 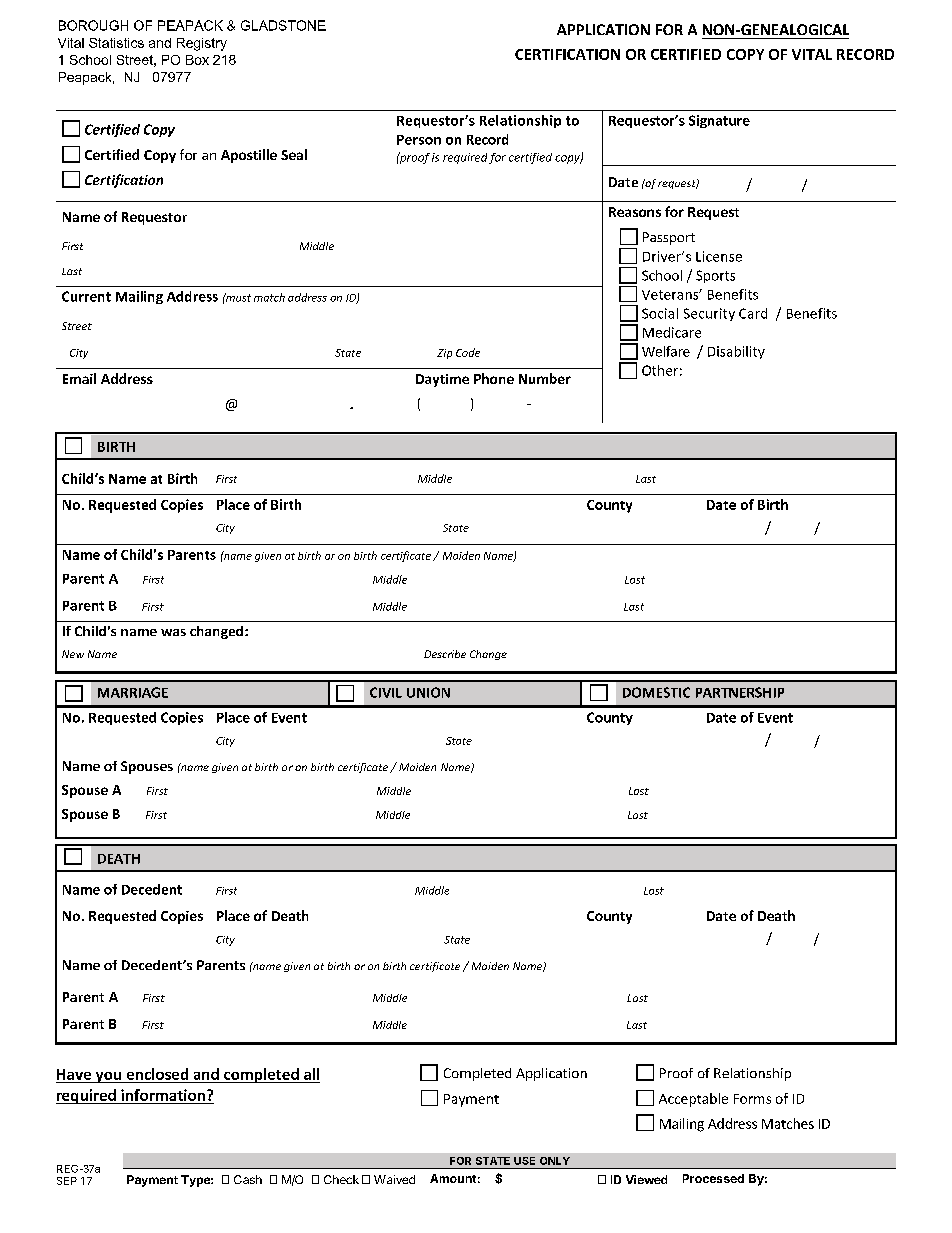 What do you see at coordinates (173, 632) in the screenshot?
I see `was` at bounding box center [173, 632].
